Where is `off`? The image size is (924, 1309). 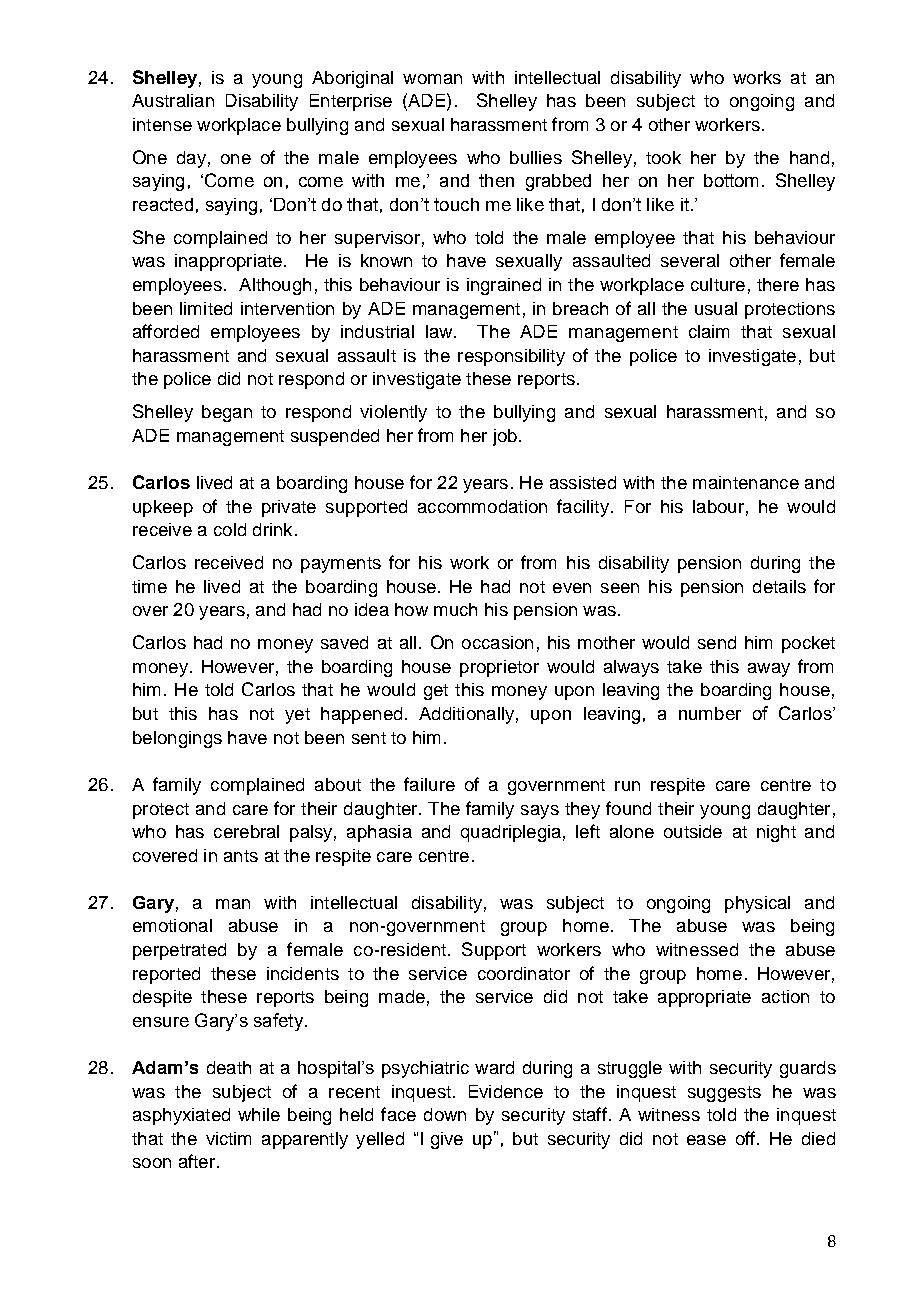
off is located at coordinates (745, 1138).
